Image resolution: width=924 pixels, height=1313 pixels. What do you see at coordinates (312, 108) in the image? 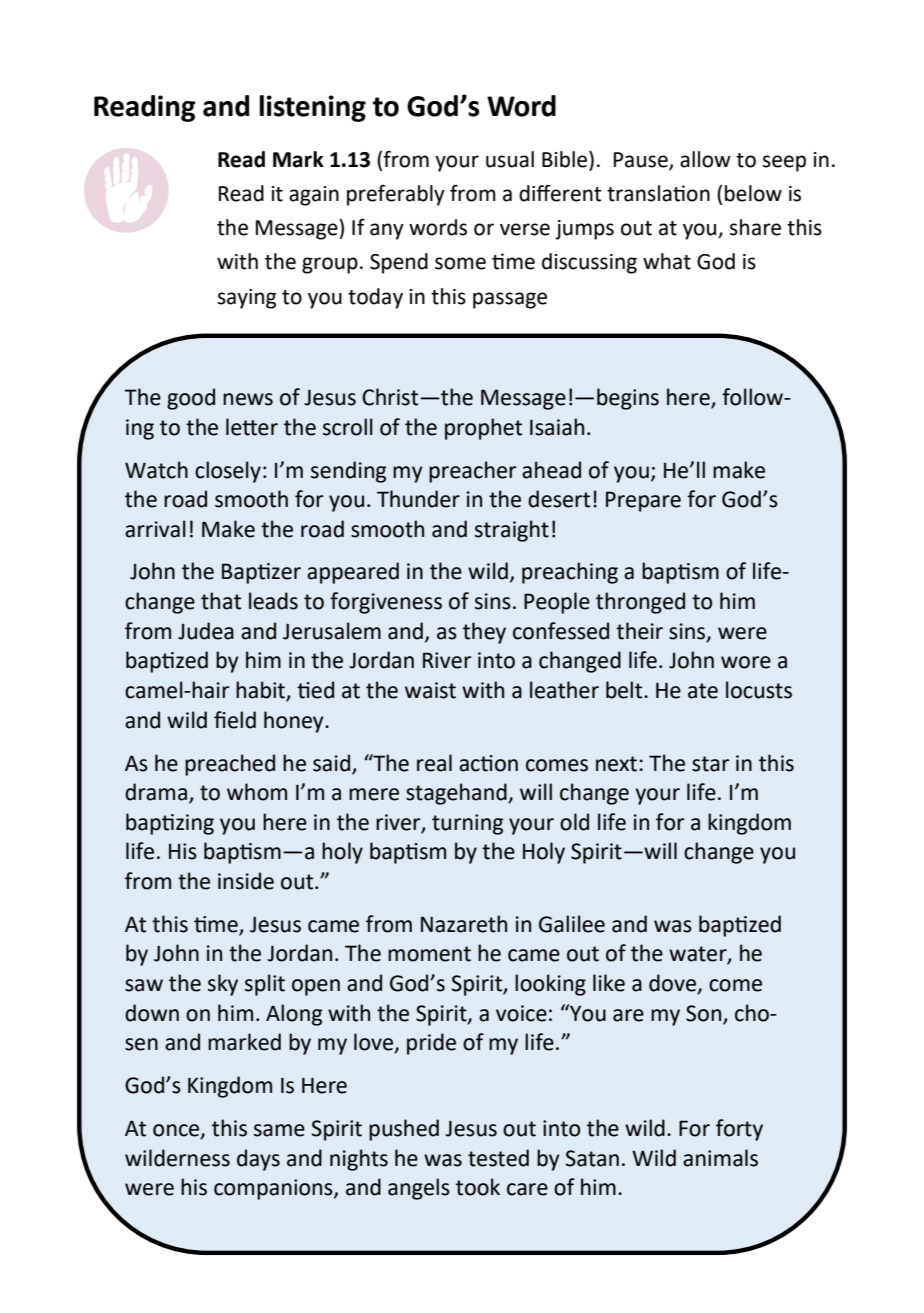
I see `listening` at bounding box center [312, 108].
